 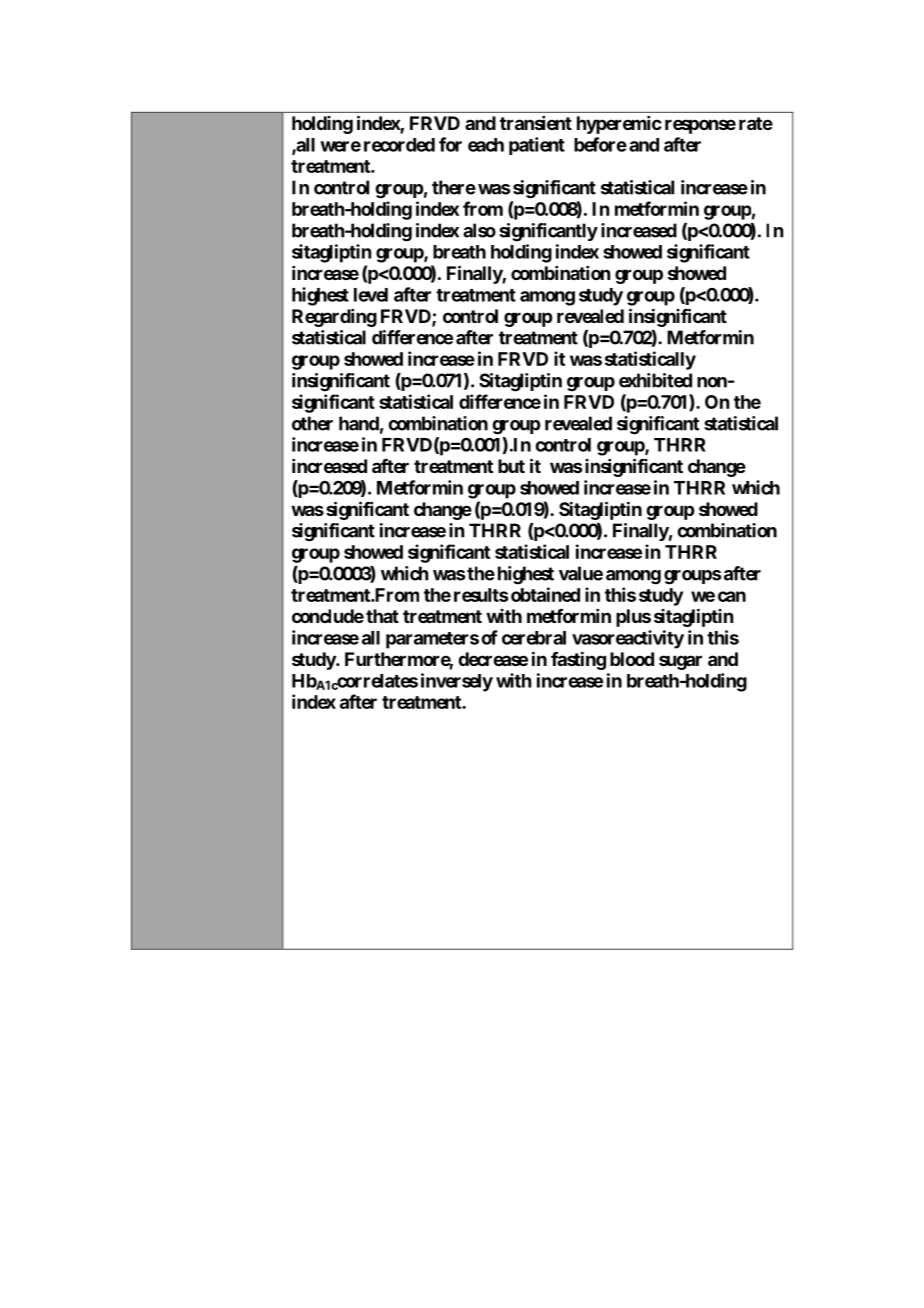 I want to click on blood, so click(x=632, y=659).
